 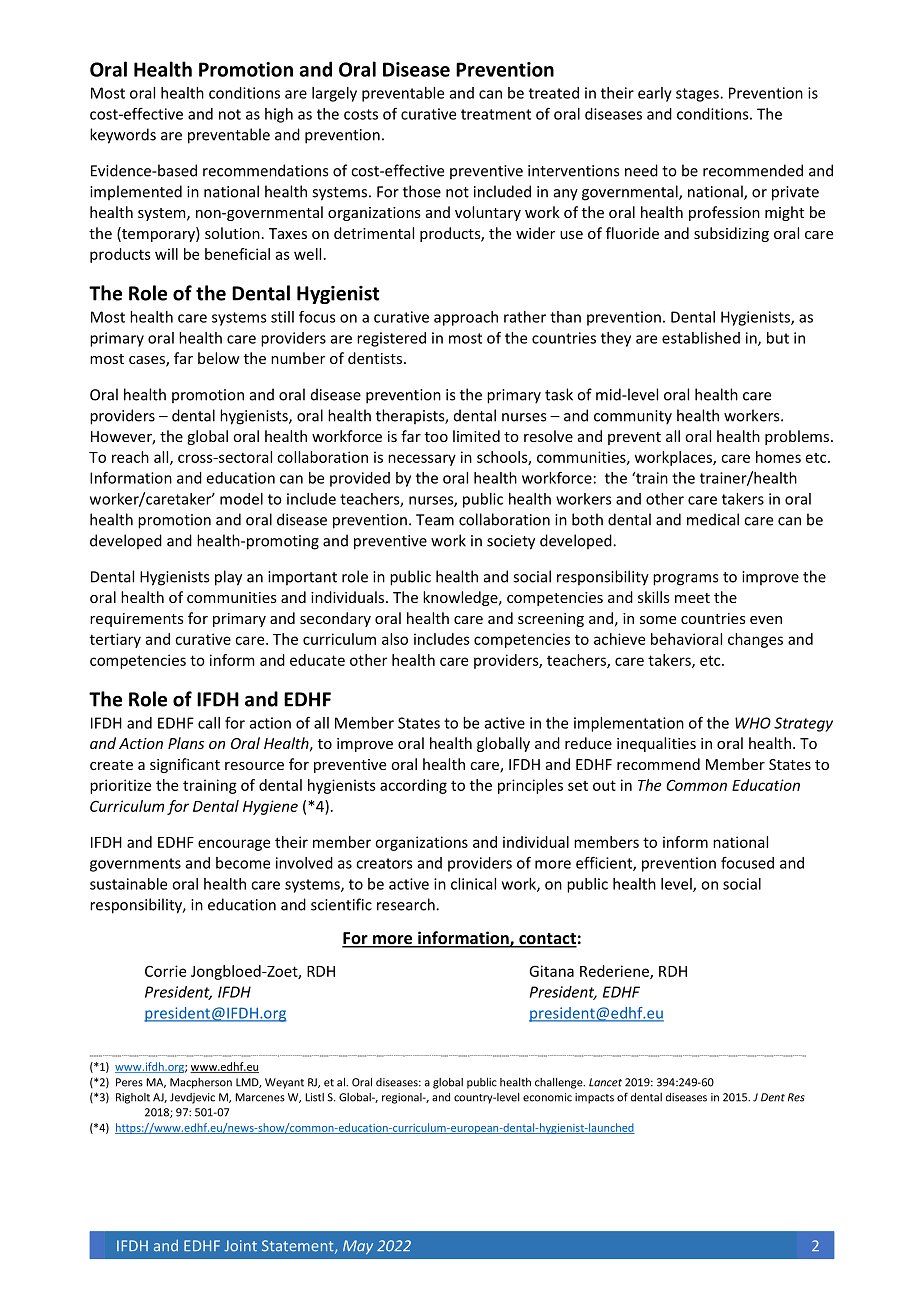 I want to click on contact, so click(x=547, y=940).
